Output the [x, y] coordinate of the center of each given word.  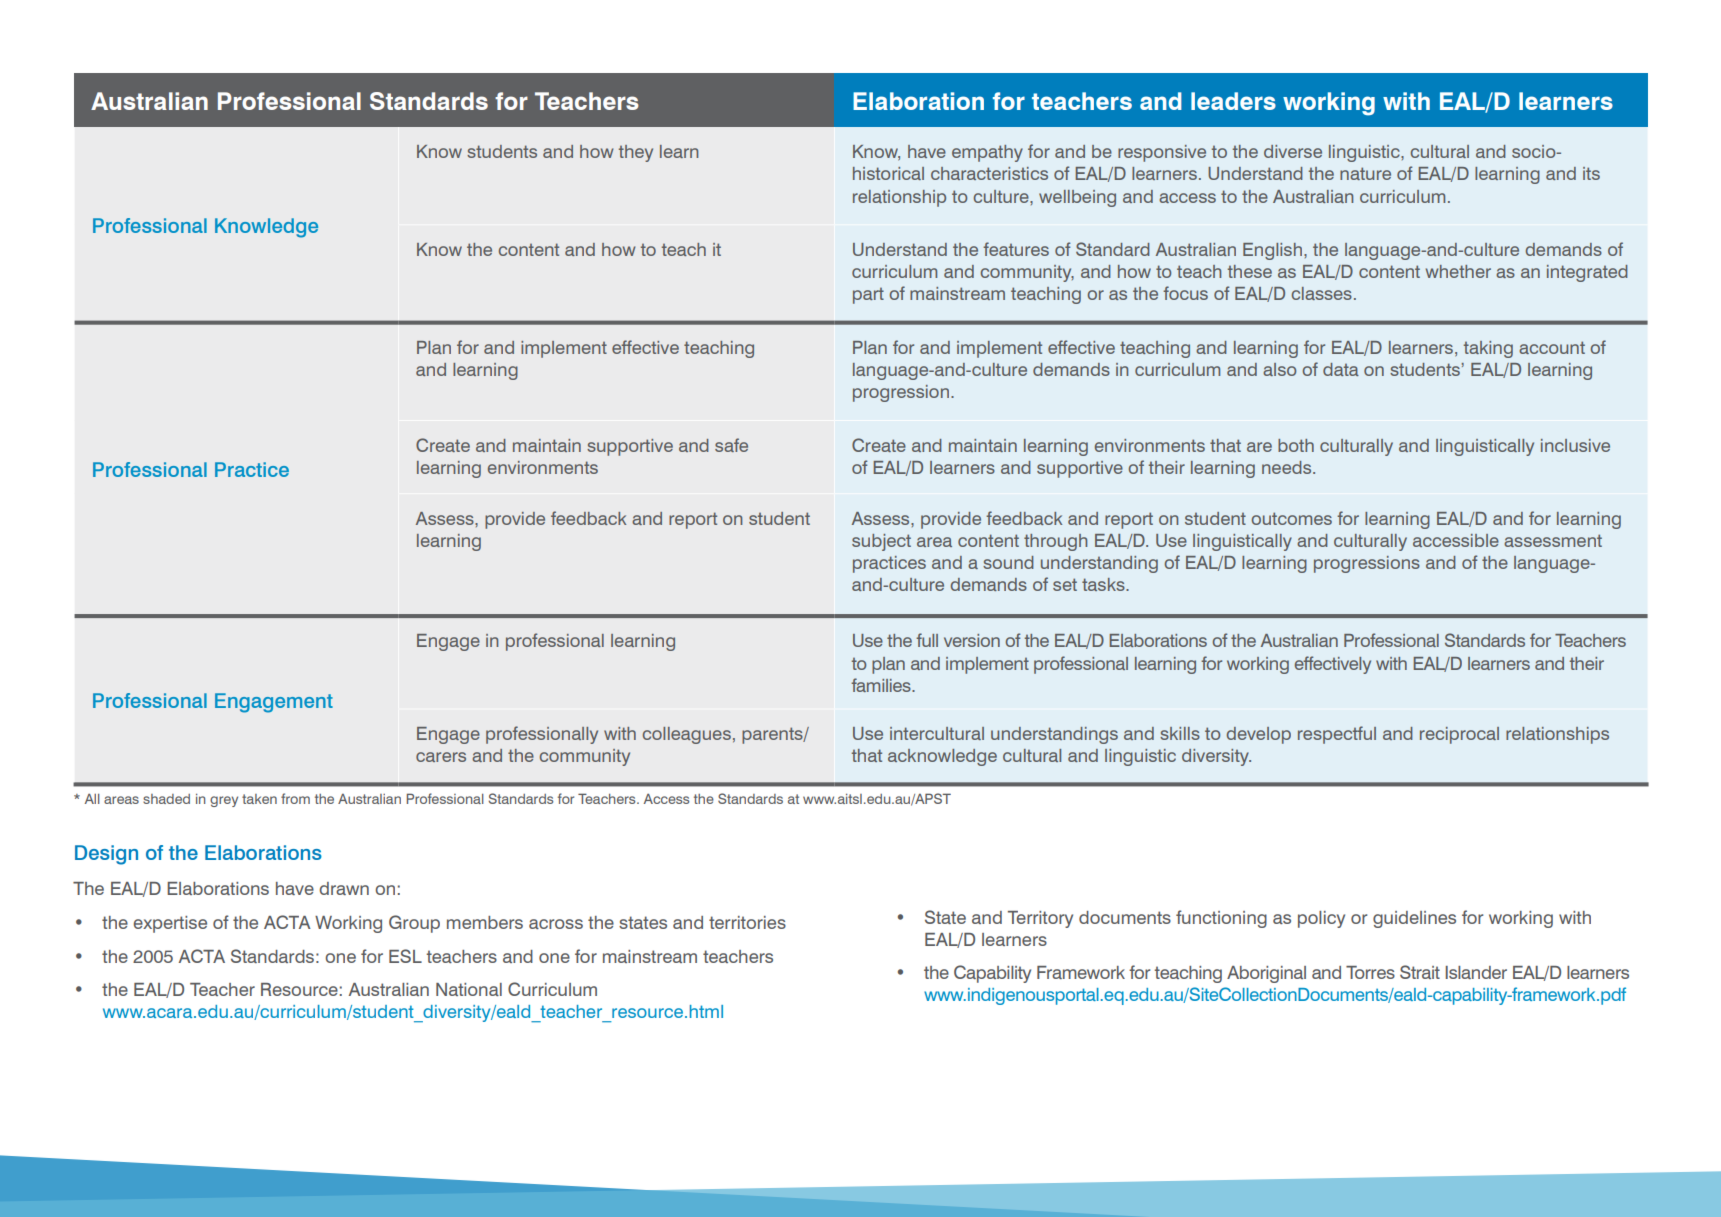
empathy [987, 153]
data [1341, 369]
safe [731, 445]
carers [441, 757]
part [868, 296]
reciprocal [1459, 735]
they [636, 153]
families [882, 685]
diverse [1293, 151]
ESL [405, 956]
